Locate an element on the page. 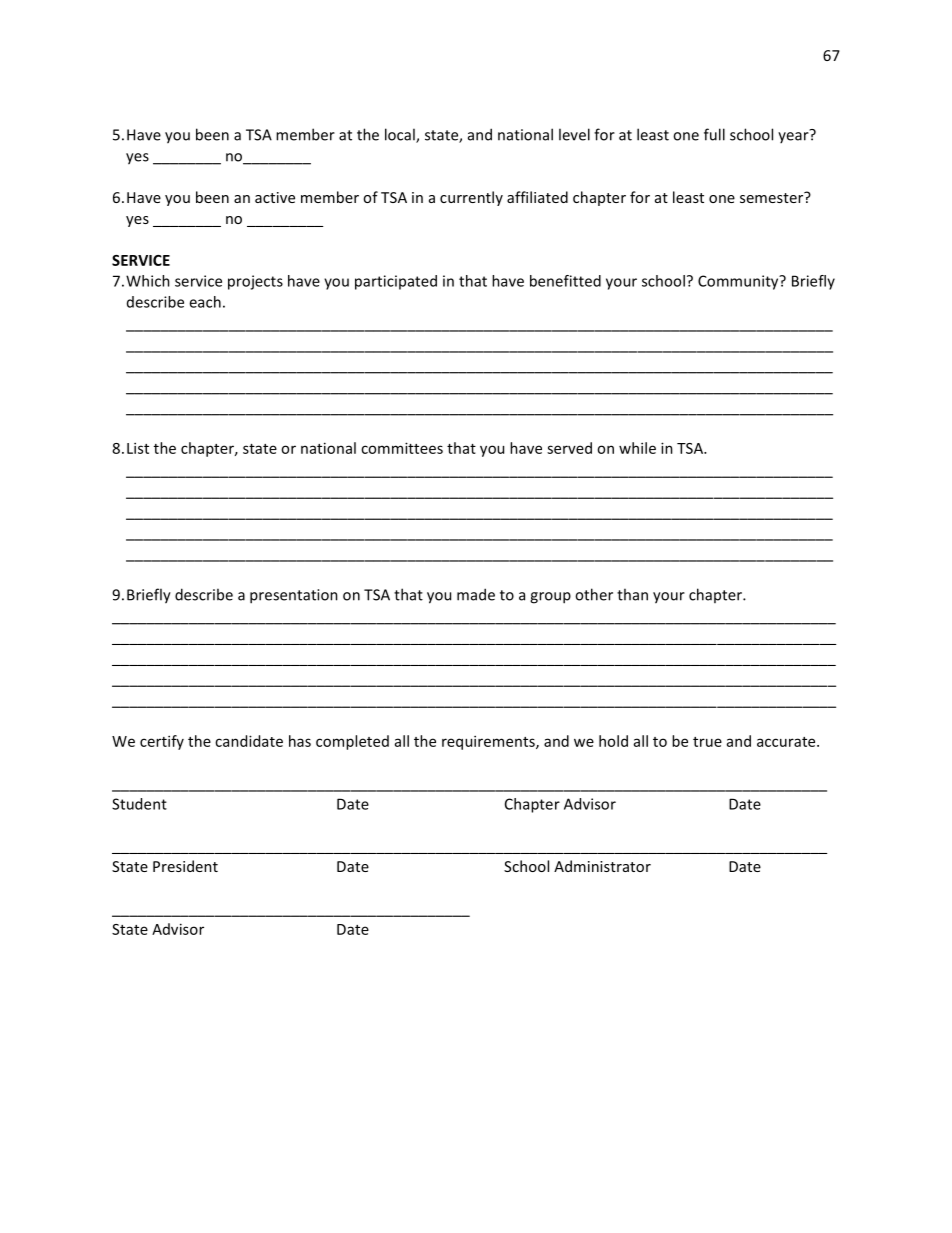 This document has height=1233, width=952. than is located at coordinates (632, 594).
